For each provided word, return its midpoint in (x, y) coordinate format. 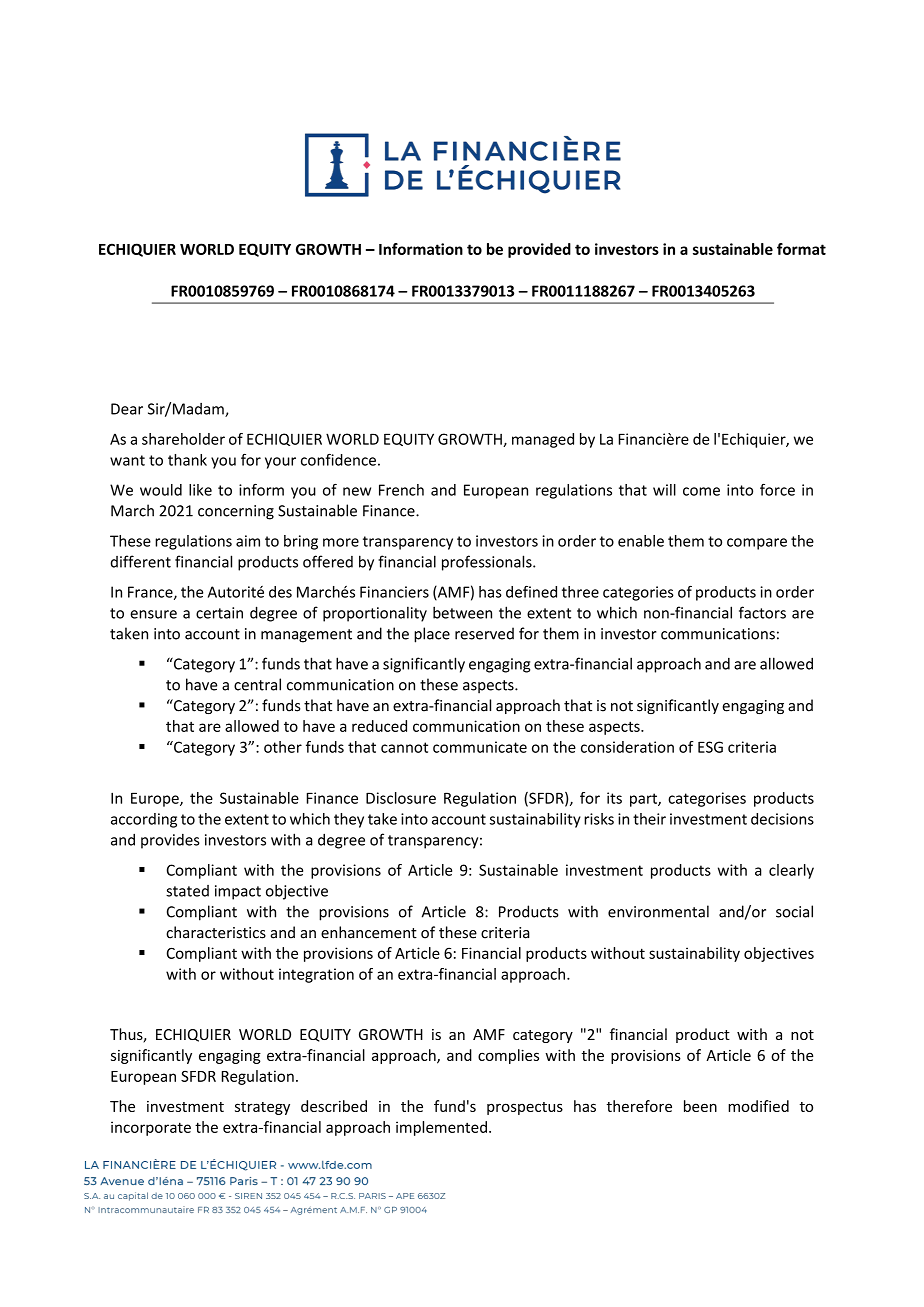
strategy (262, 1108)
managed (543, 440)
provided (539, 250)
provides (170, 841)
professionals (488, 563)
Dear (127, 409)
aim (248, 541)
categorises (707, 799)
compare (757, 544)
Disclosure (401, 798)
